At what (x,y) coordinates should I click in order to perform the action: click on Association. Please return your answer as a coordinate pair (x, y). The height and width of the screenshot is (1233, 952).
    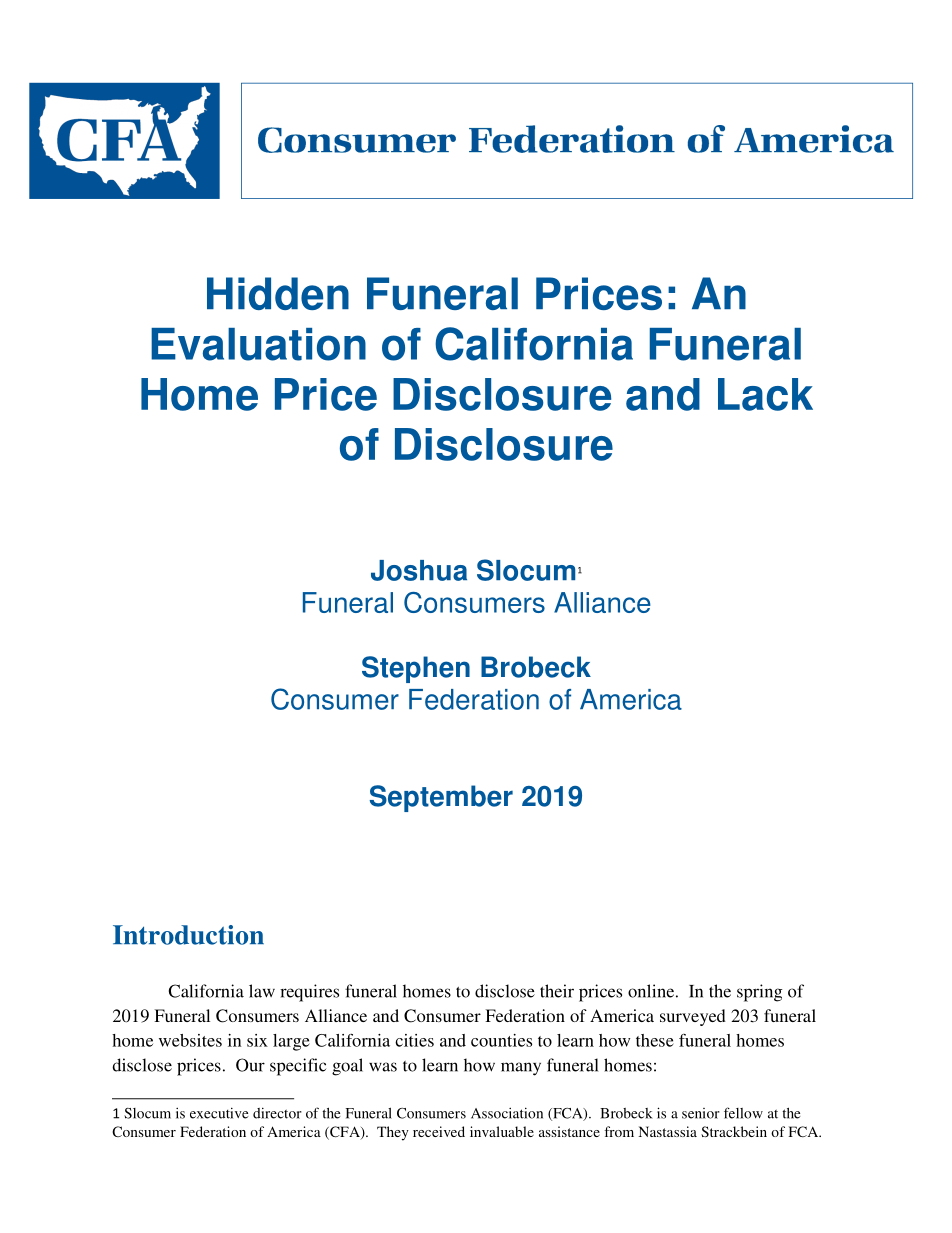
    Looking at the image, I should click on (507, 1113).
